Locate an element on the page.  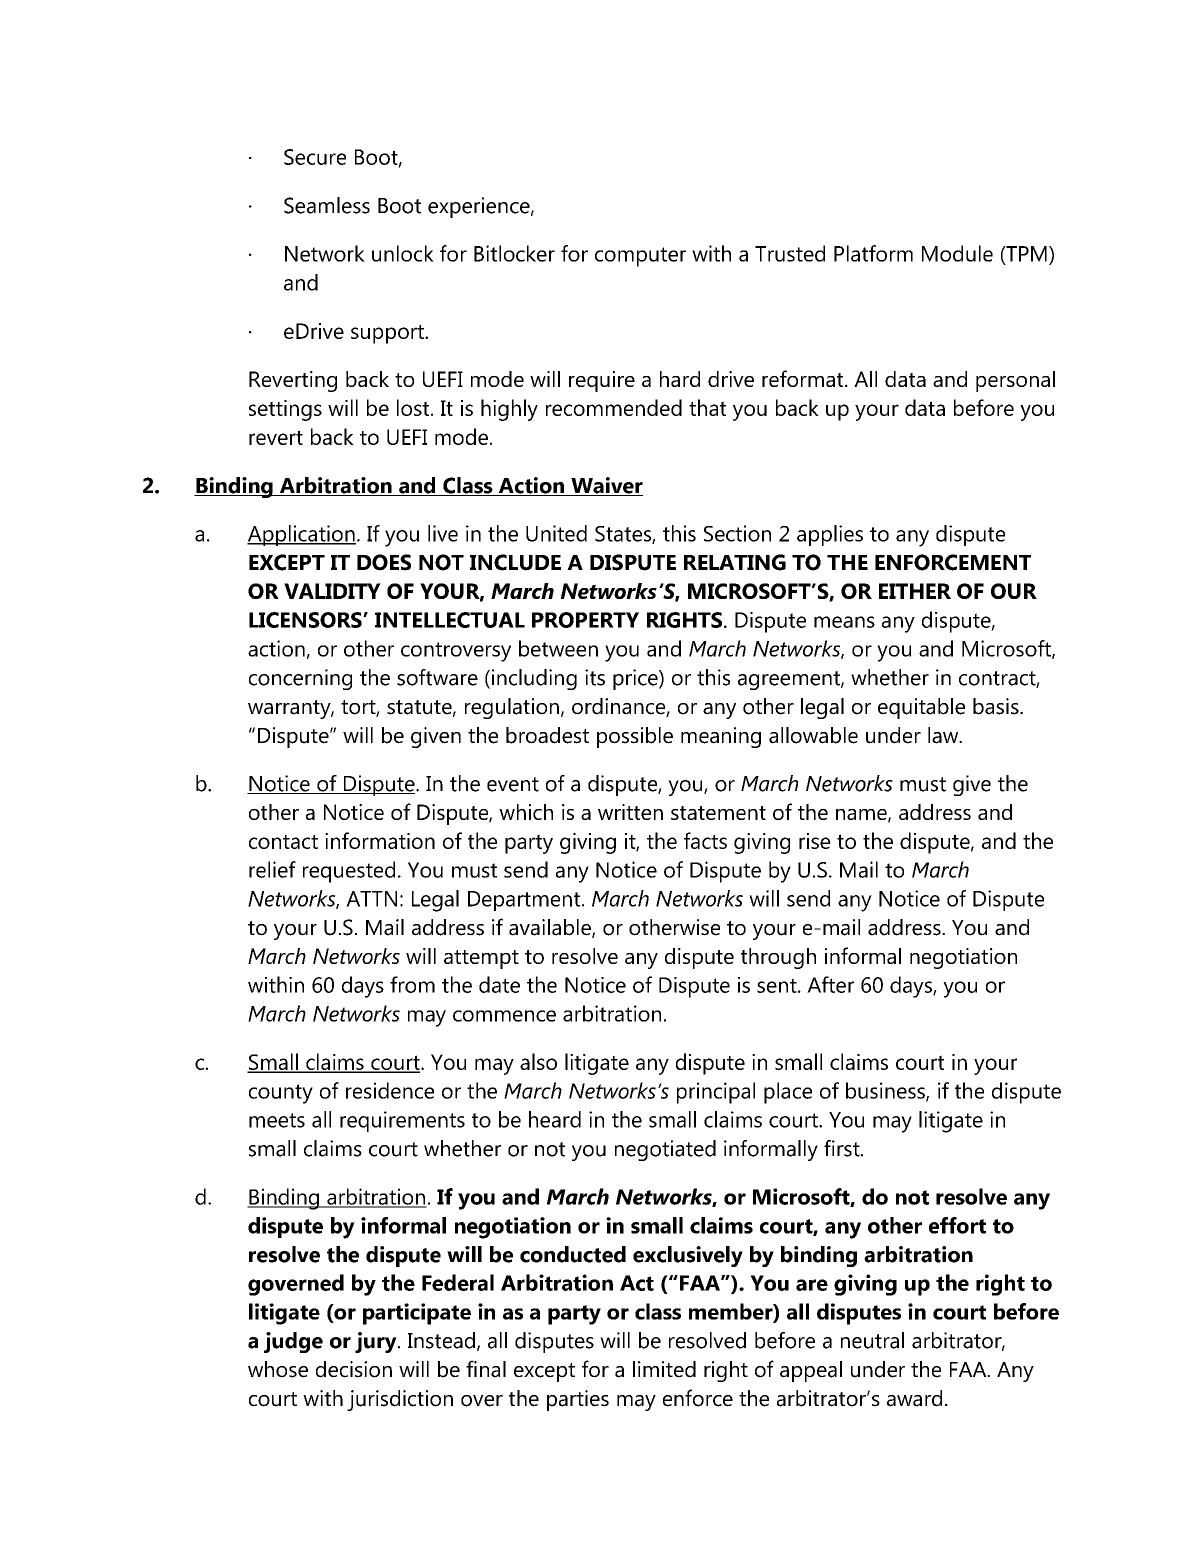
Module is located at coordinates (957, 253).
